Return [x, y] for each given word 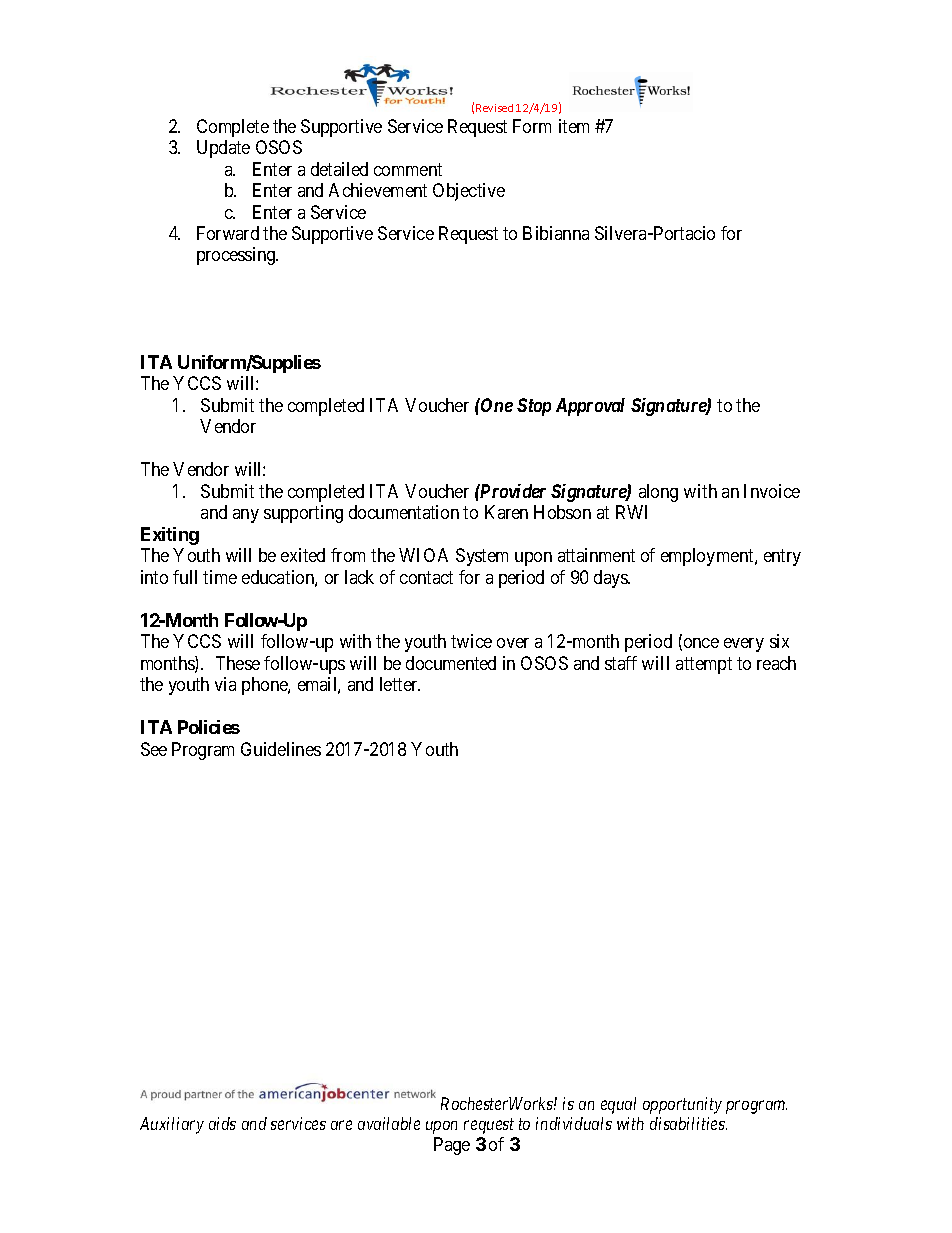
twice [471, 641]
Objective [469, 192]
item [574, 126]
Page [452, 1146]
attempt [704, 665]
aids [222, 1123]
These [238, 663]
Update [223, 149]
